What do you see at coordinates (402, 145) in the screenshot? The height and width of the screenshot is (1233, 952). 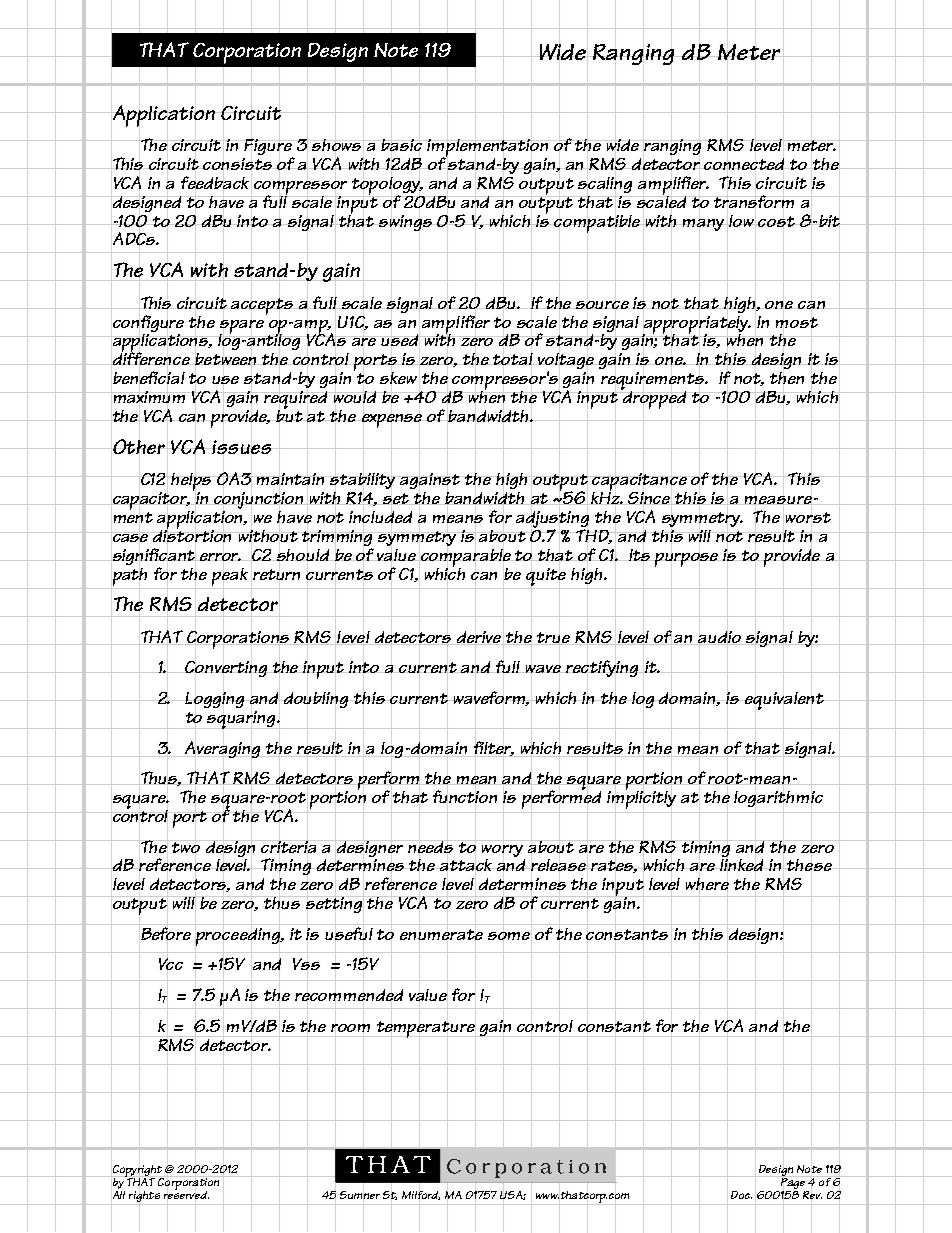 I see `basic` at bounding box center [402, 145].
